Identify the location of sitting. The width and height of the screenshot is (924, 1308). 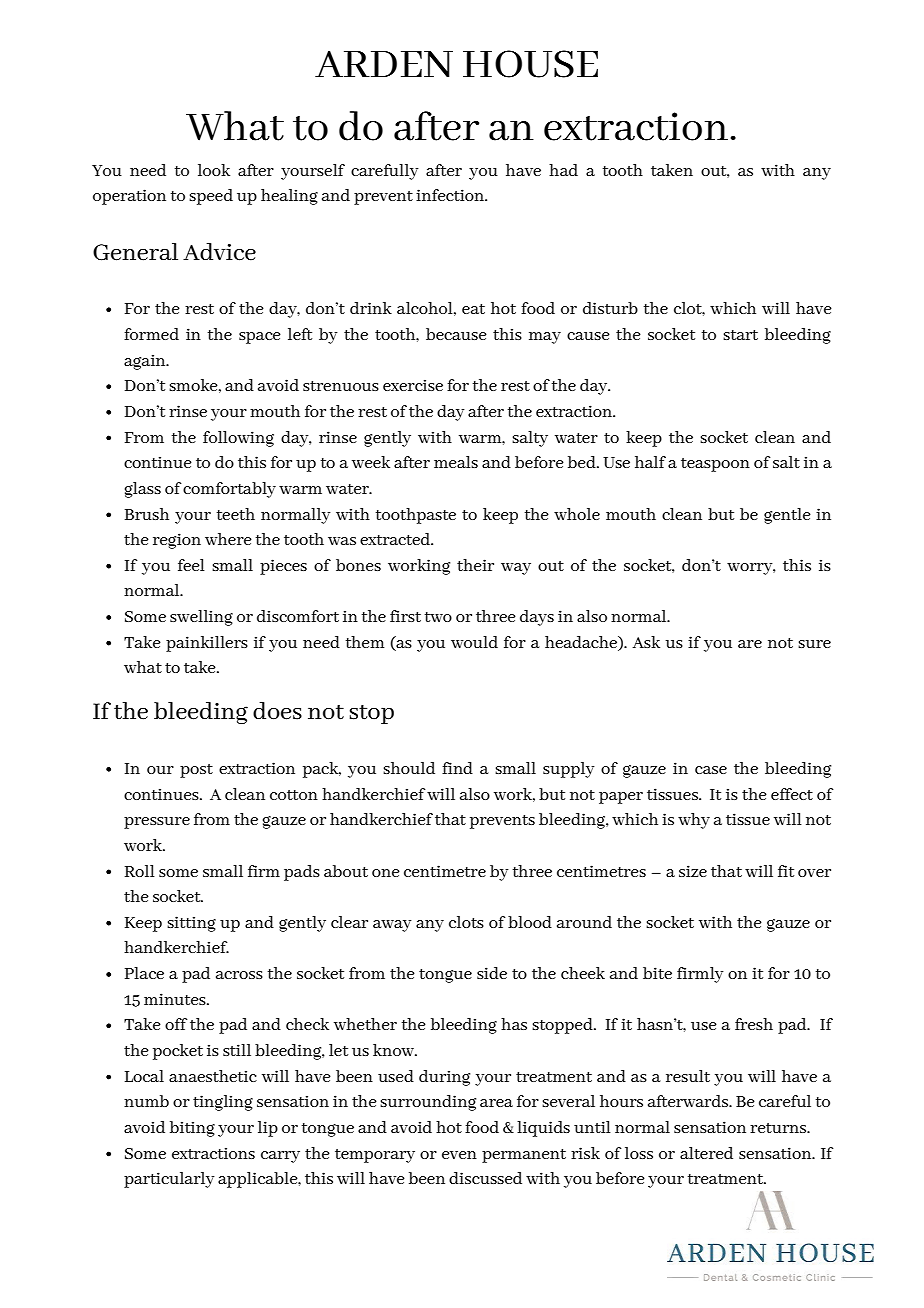
(191, 924).
